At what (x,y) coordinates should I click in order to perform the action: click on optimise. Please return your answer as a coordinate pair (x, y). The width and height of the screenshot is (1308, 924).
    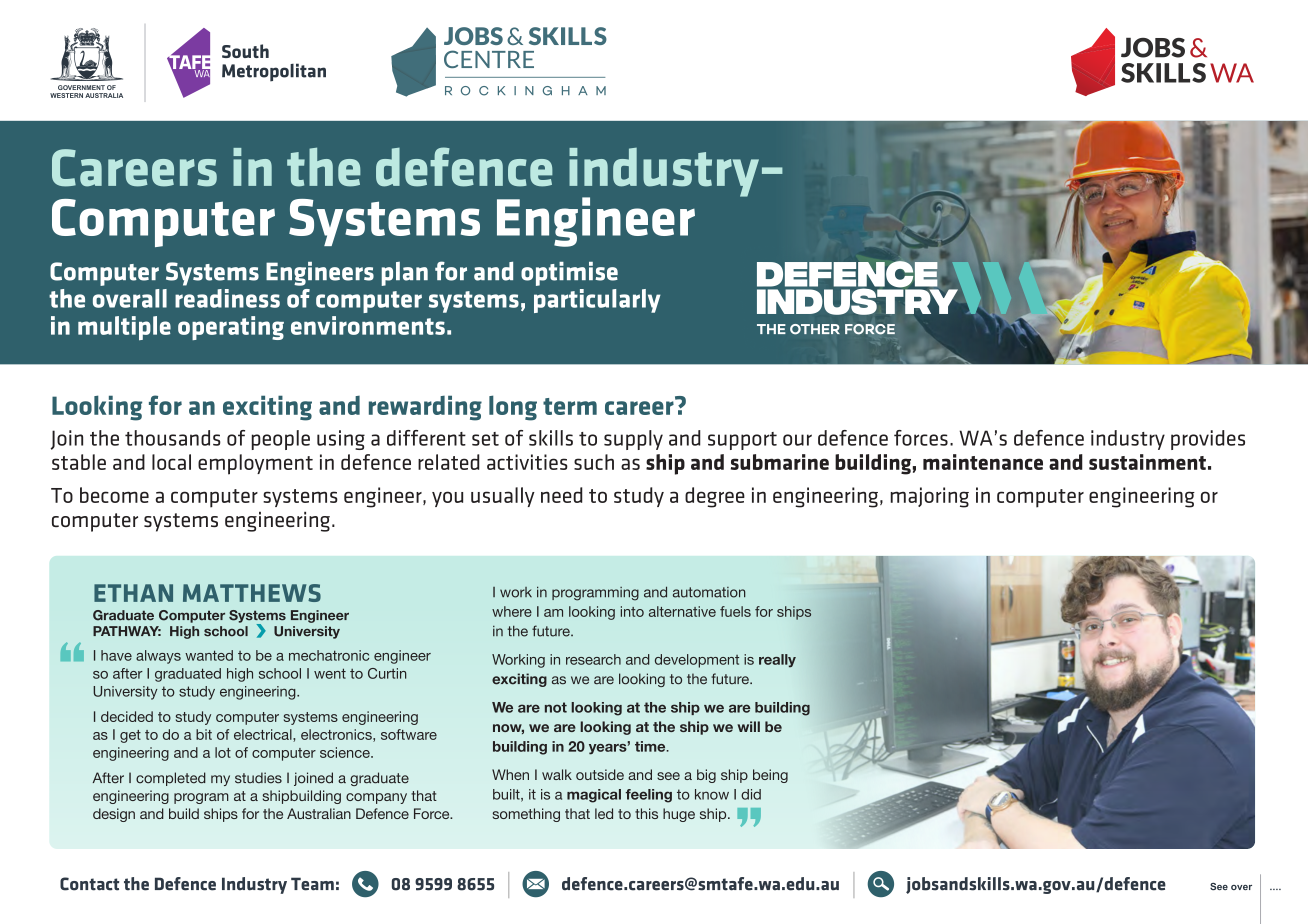
    Looking at the image, I should click on (569, 274).
